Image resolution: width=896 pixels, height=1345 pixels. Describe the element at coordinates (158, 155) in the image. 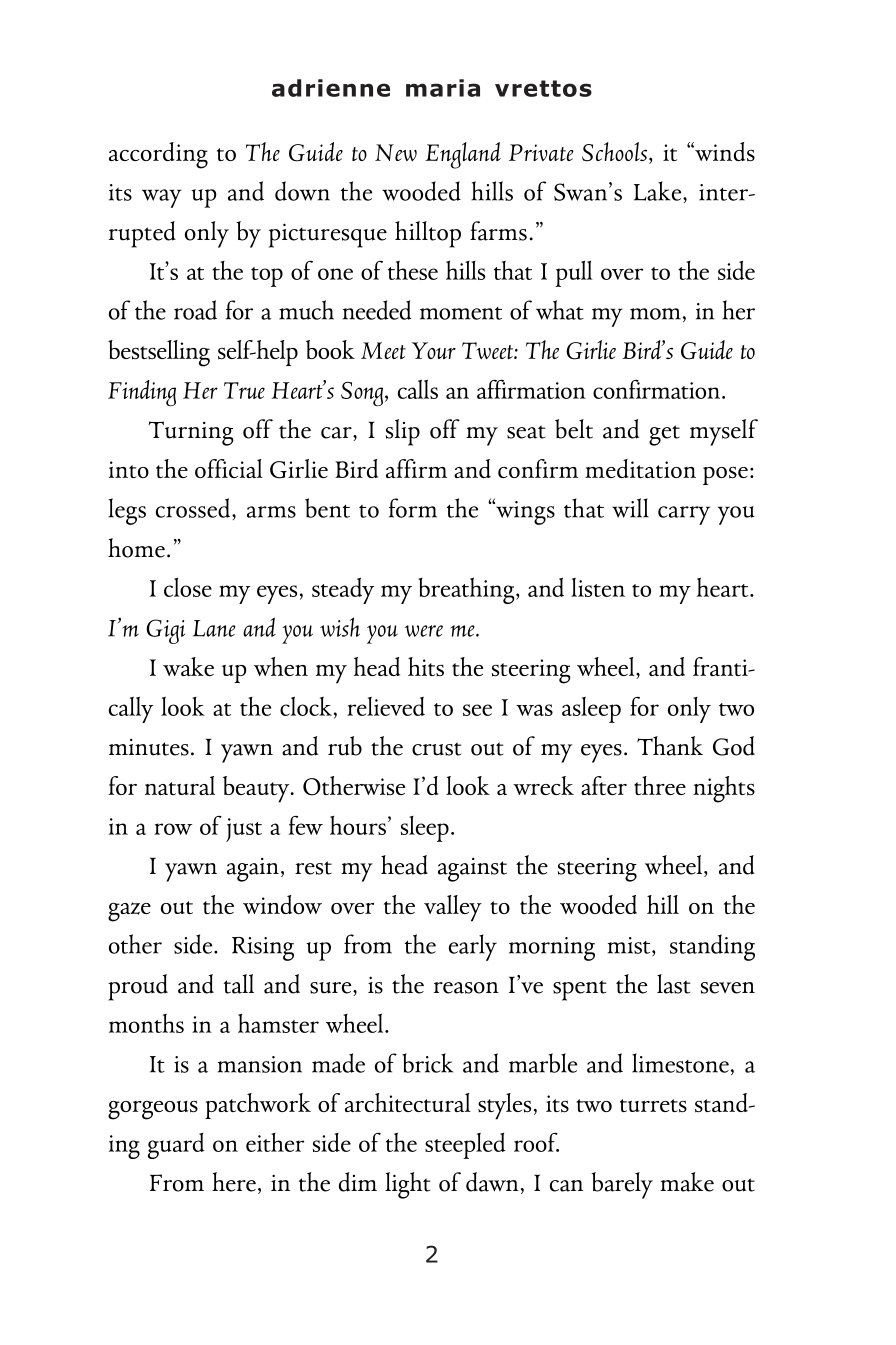

I see `according` at that location.
